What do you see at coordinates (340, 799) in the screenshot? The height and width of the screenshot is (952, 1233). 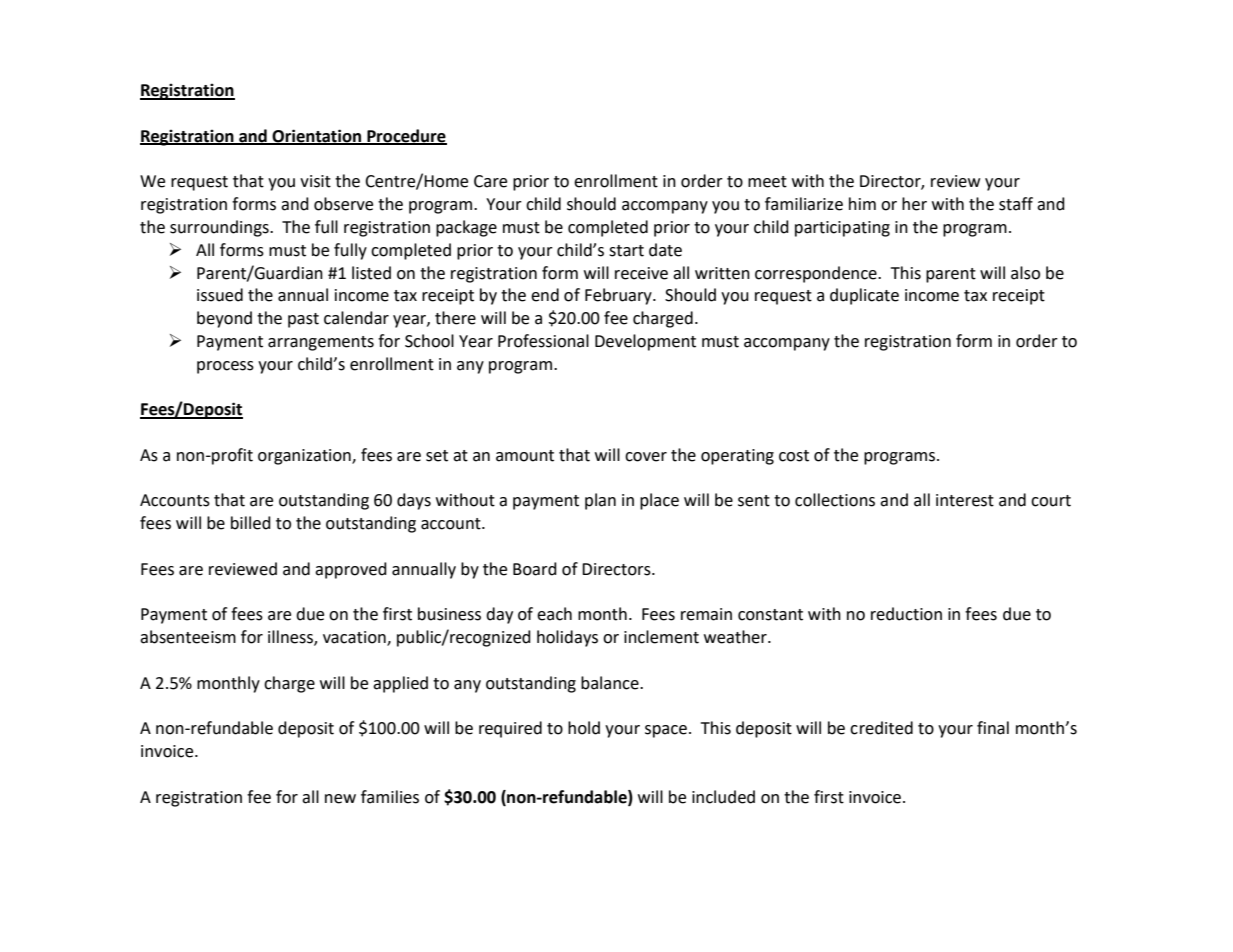 I see `new` at bounding box center [340, 799].
